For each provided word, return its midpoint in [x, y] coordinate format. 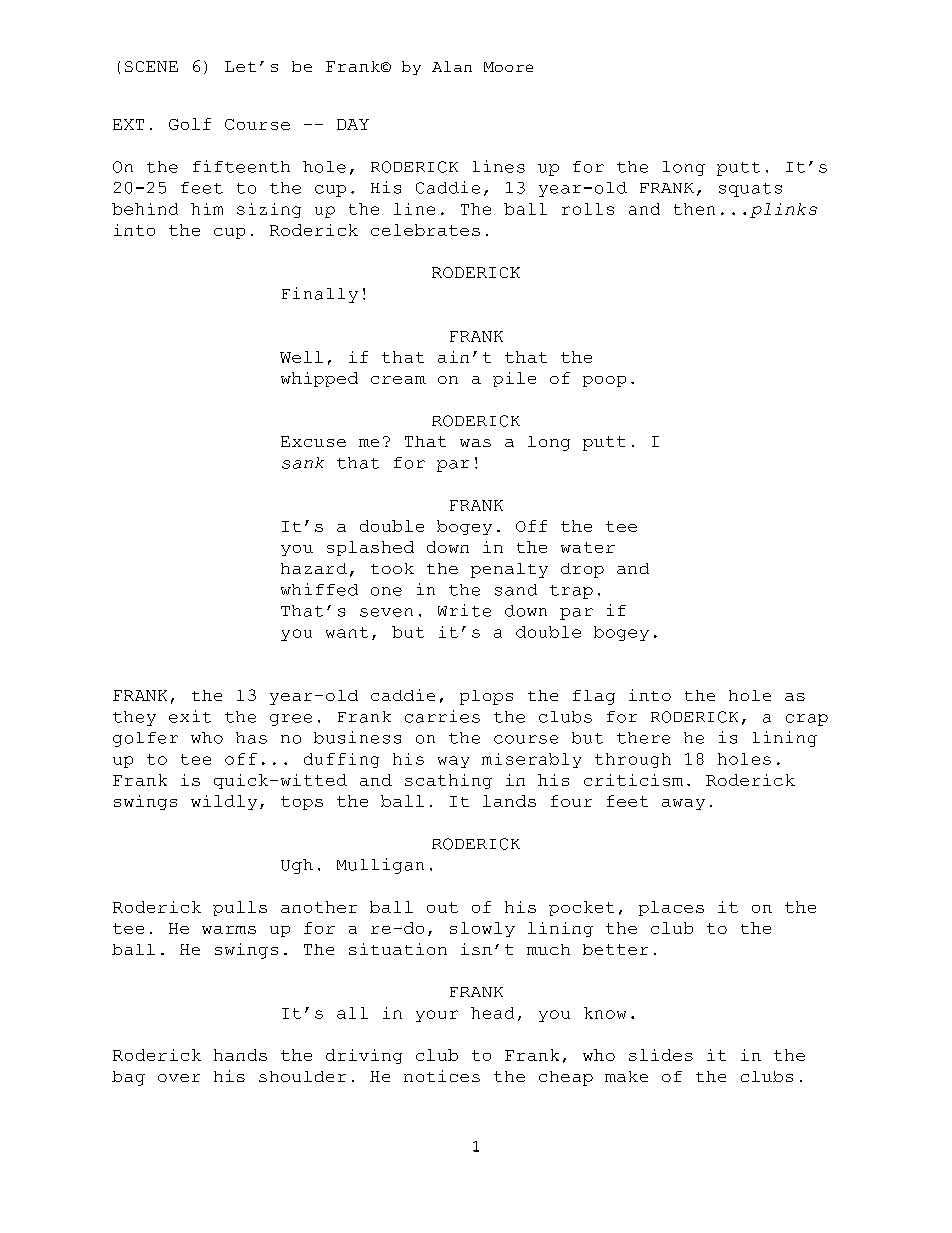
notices [442, 1076]
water [588, 547]
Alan [452, 66]
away [683, 804]
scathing [448, 781]
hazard [314, 568]
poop [604, 381]
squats [750, 190]
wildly [224, 802]
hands [240, 1055]
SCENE [151, 66]
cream [398, 380]
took [392, 568]
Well [301, 357]
